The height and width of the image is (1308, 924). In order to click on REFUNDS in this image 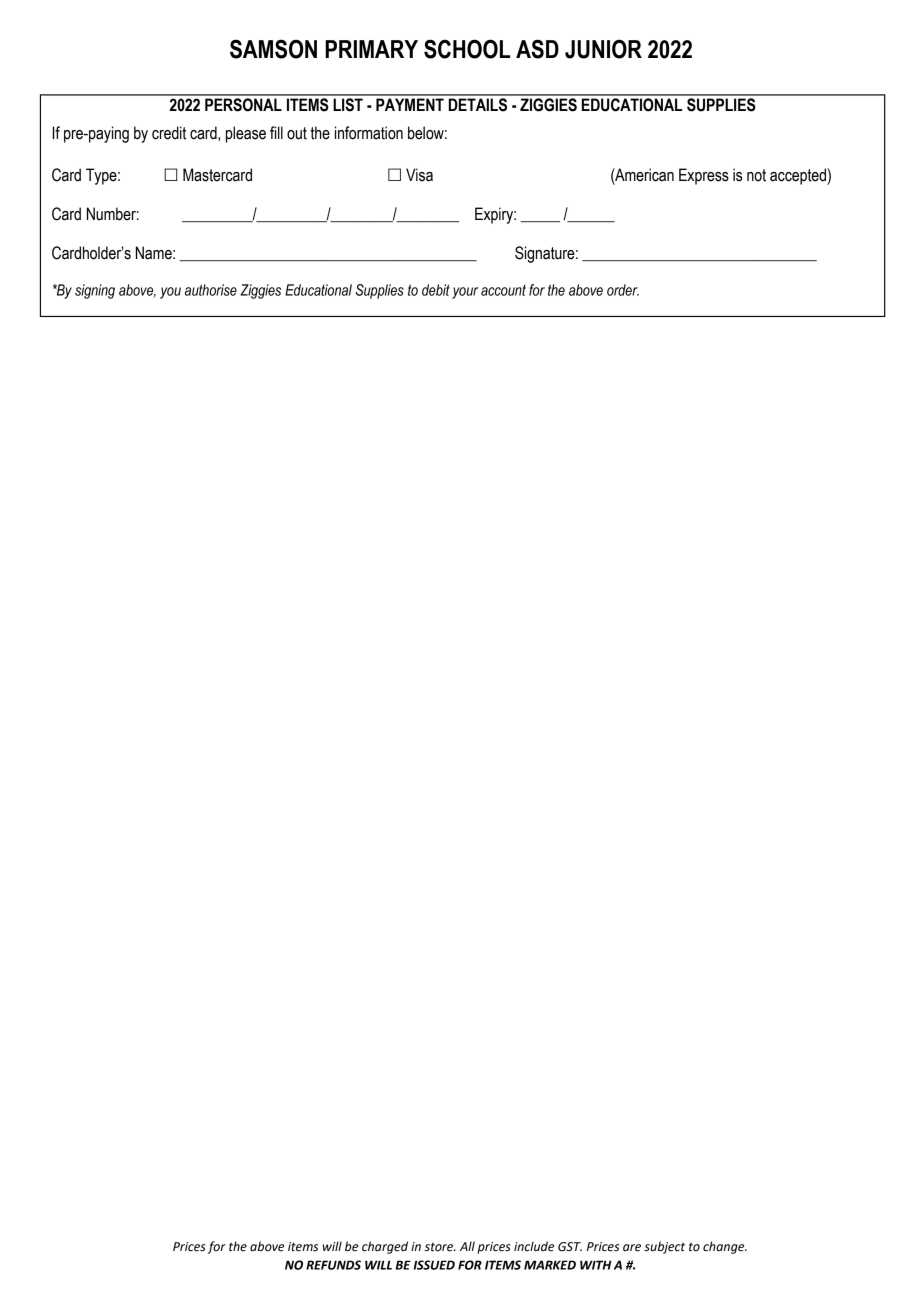, I will do `click(333, 1265)`.
